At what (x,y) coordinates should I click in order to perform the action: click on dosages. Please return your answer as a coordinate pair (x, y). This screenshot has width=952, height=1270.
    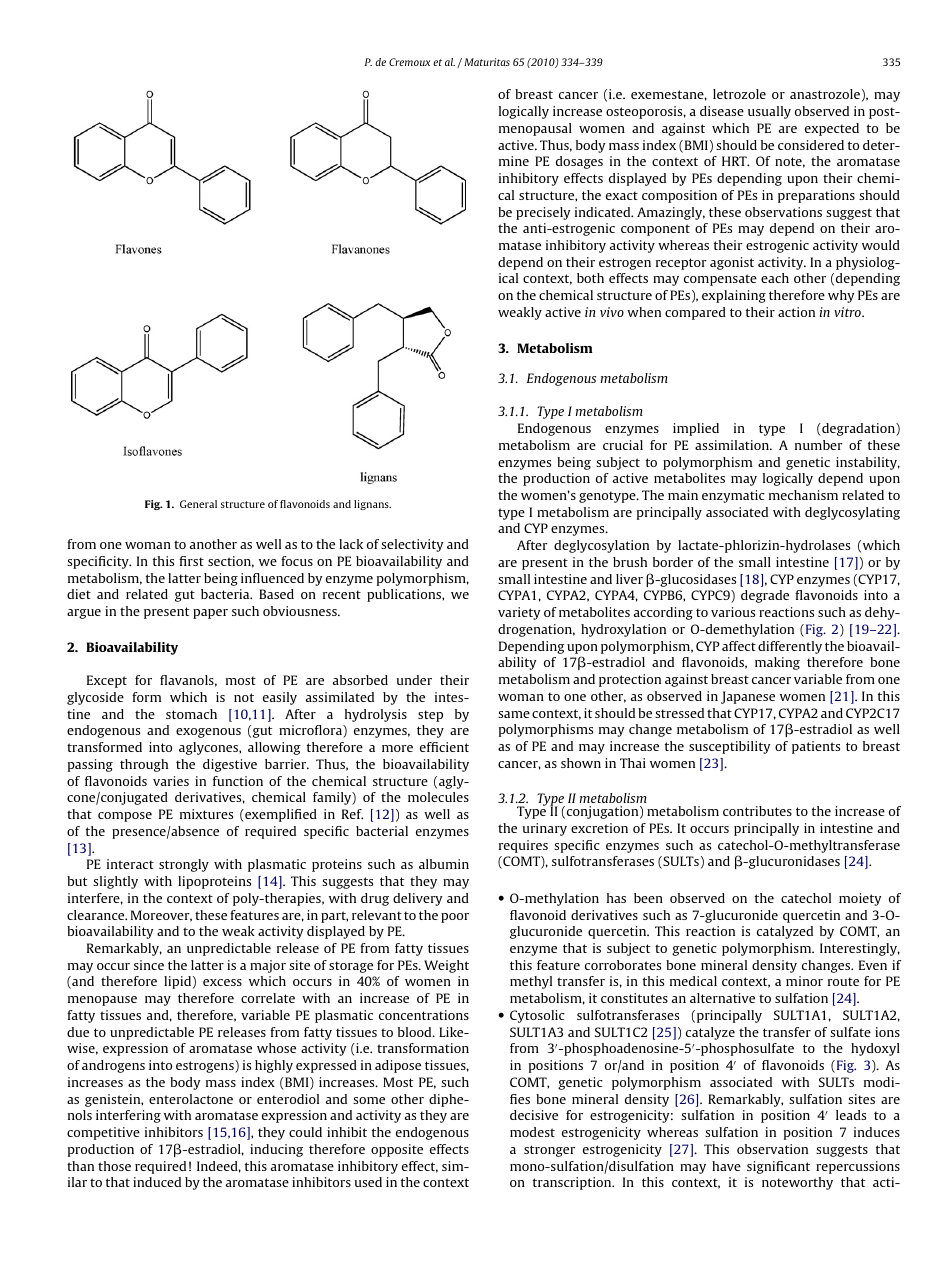
    Looking at the image, I should click on (579, 162).
